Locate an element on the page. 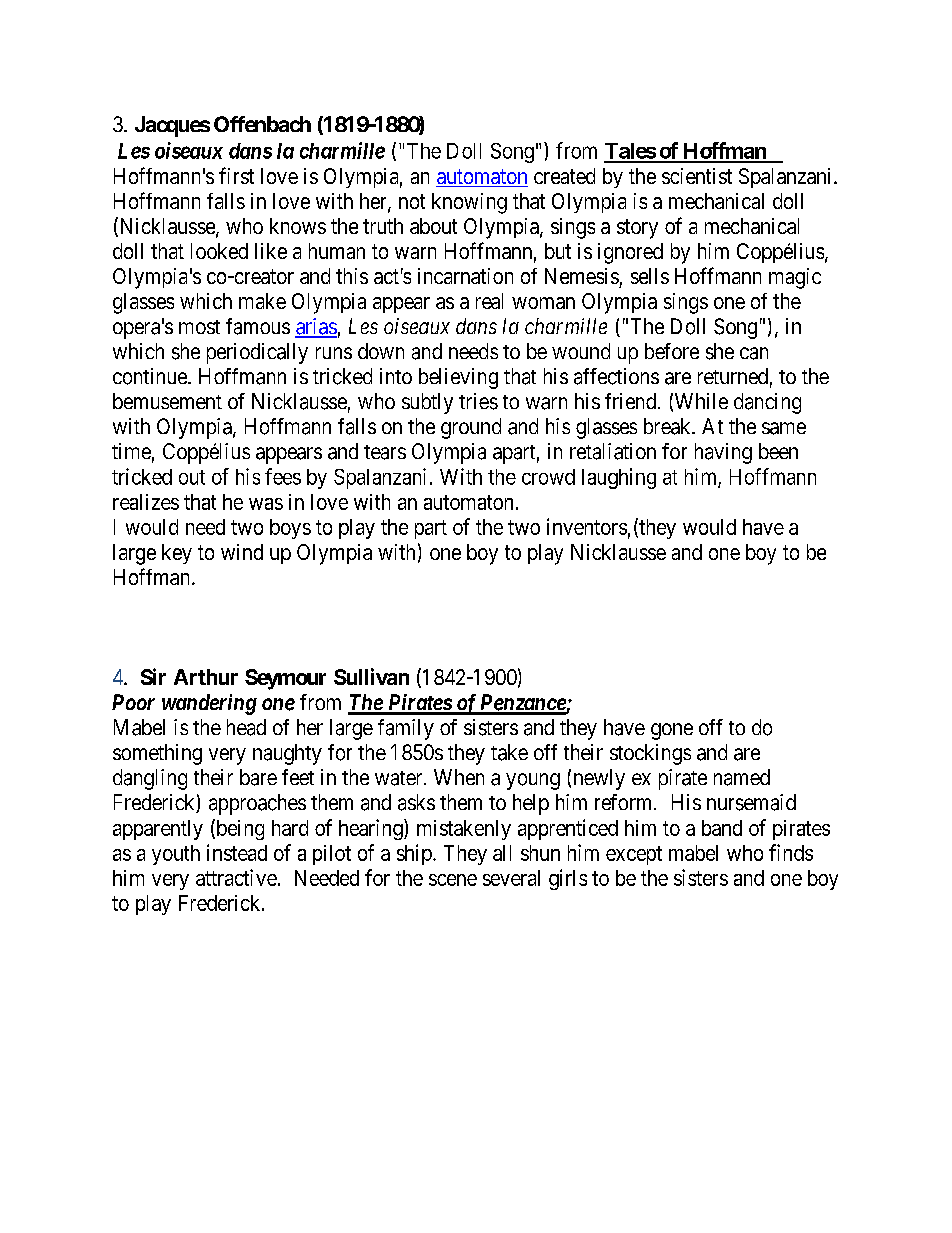 The height and width of the image is (1233, 952). break is located at coordinates (668, 426).
